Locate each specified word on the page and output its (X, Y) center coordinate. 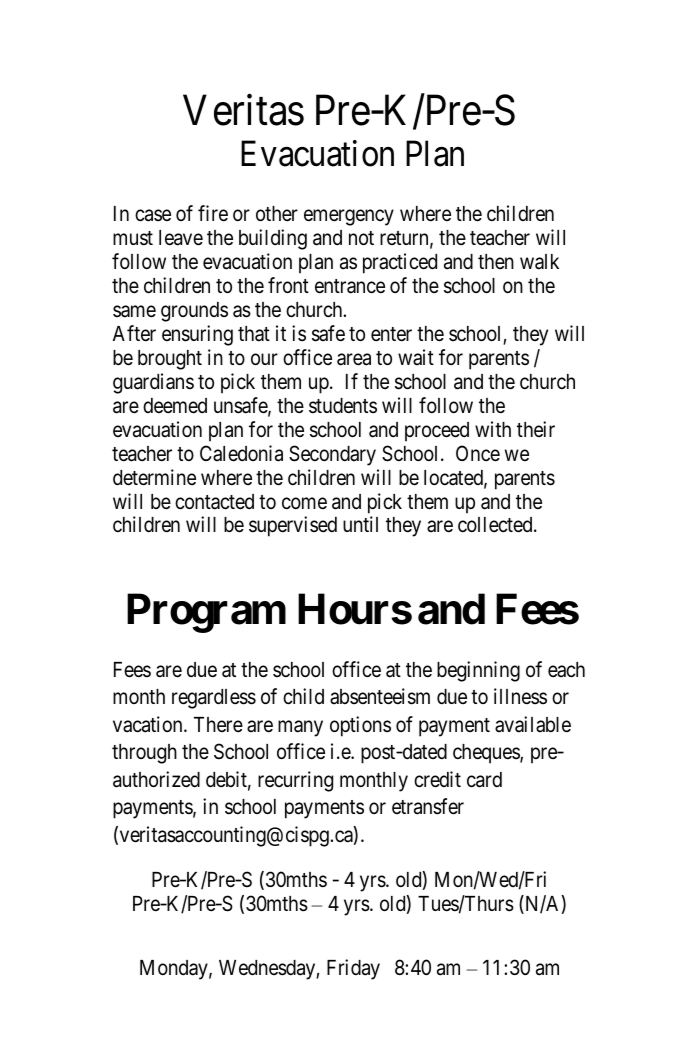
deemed (175, 406)
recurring (295, 781)
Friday (353, 969)
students (343, 406)
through (144, 754)
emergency (349, 218)
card (484, 780)
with (493, 429)
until (360, 524)
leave (181, 238)
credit (437, 779)
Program (206, 613)
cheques (487, 754)
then (496, 262)
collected (496, 525)
